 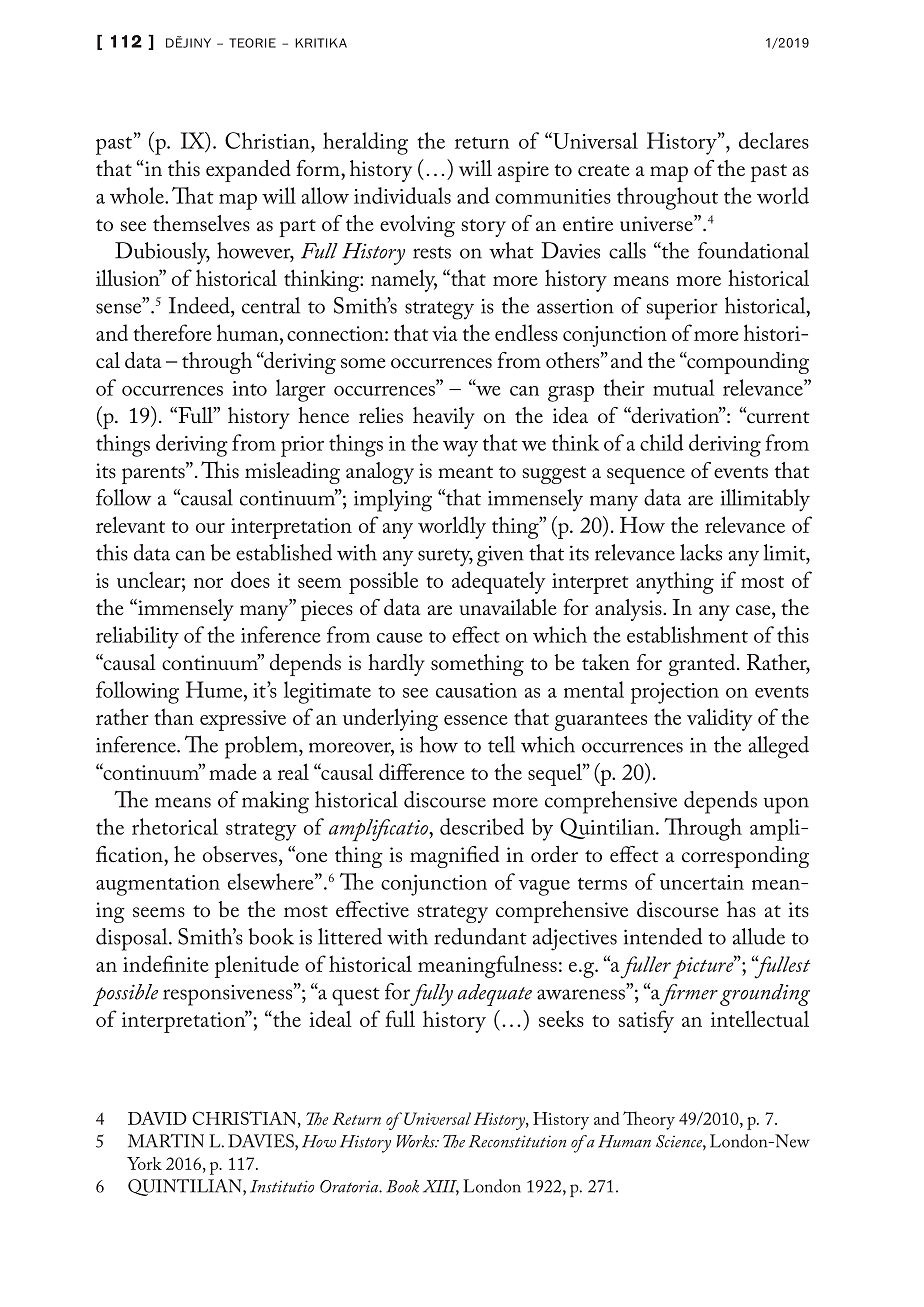 What do you see at coordinates (402, 195) in the page?
I see `individuals` at bounding box center [402, 195].
